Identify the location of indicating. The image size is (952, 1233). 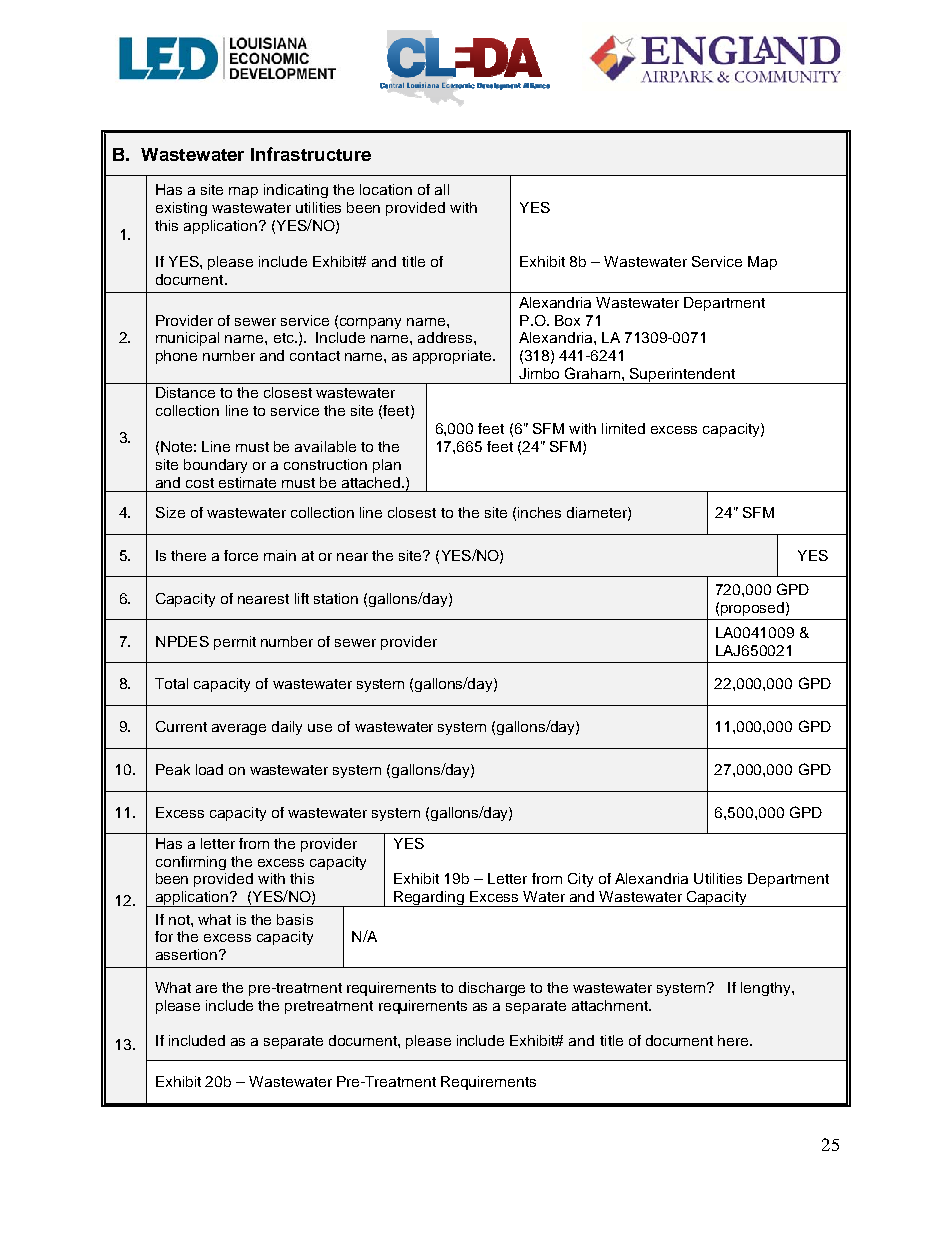
(296, 191).
